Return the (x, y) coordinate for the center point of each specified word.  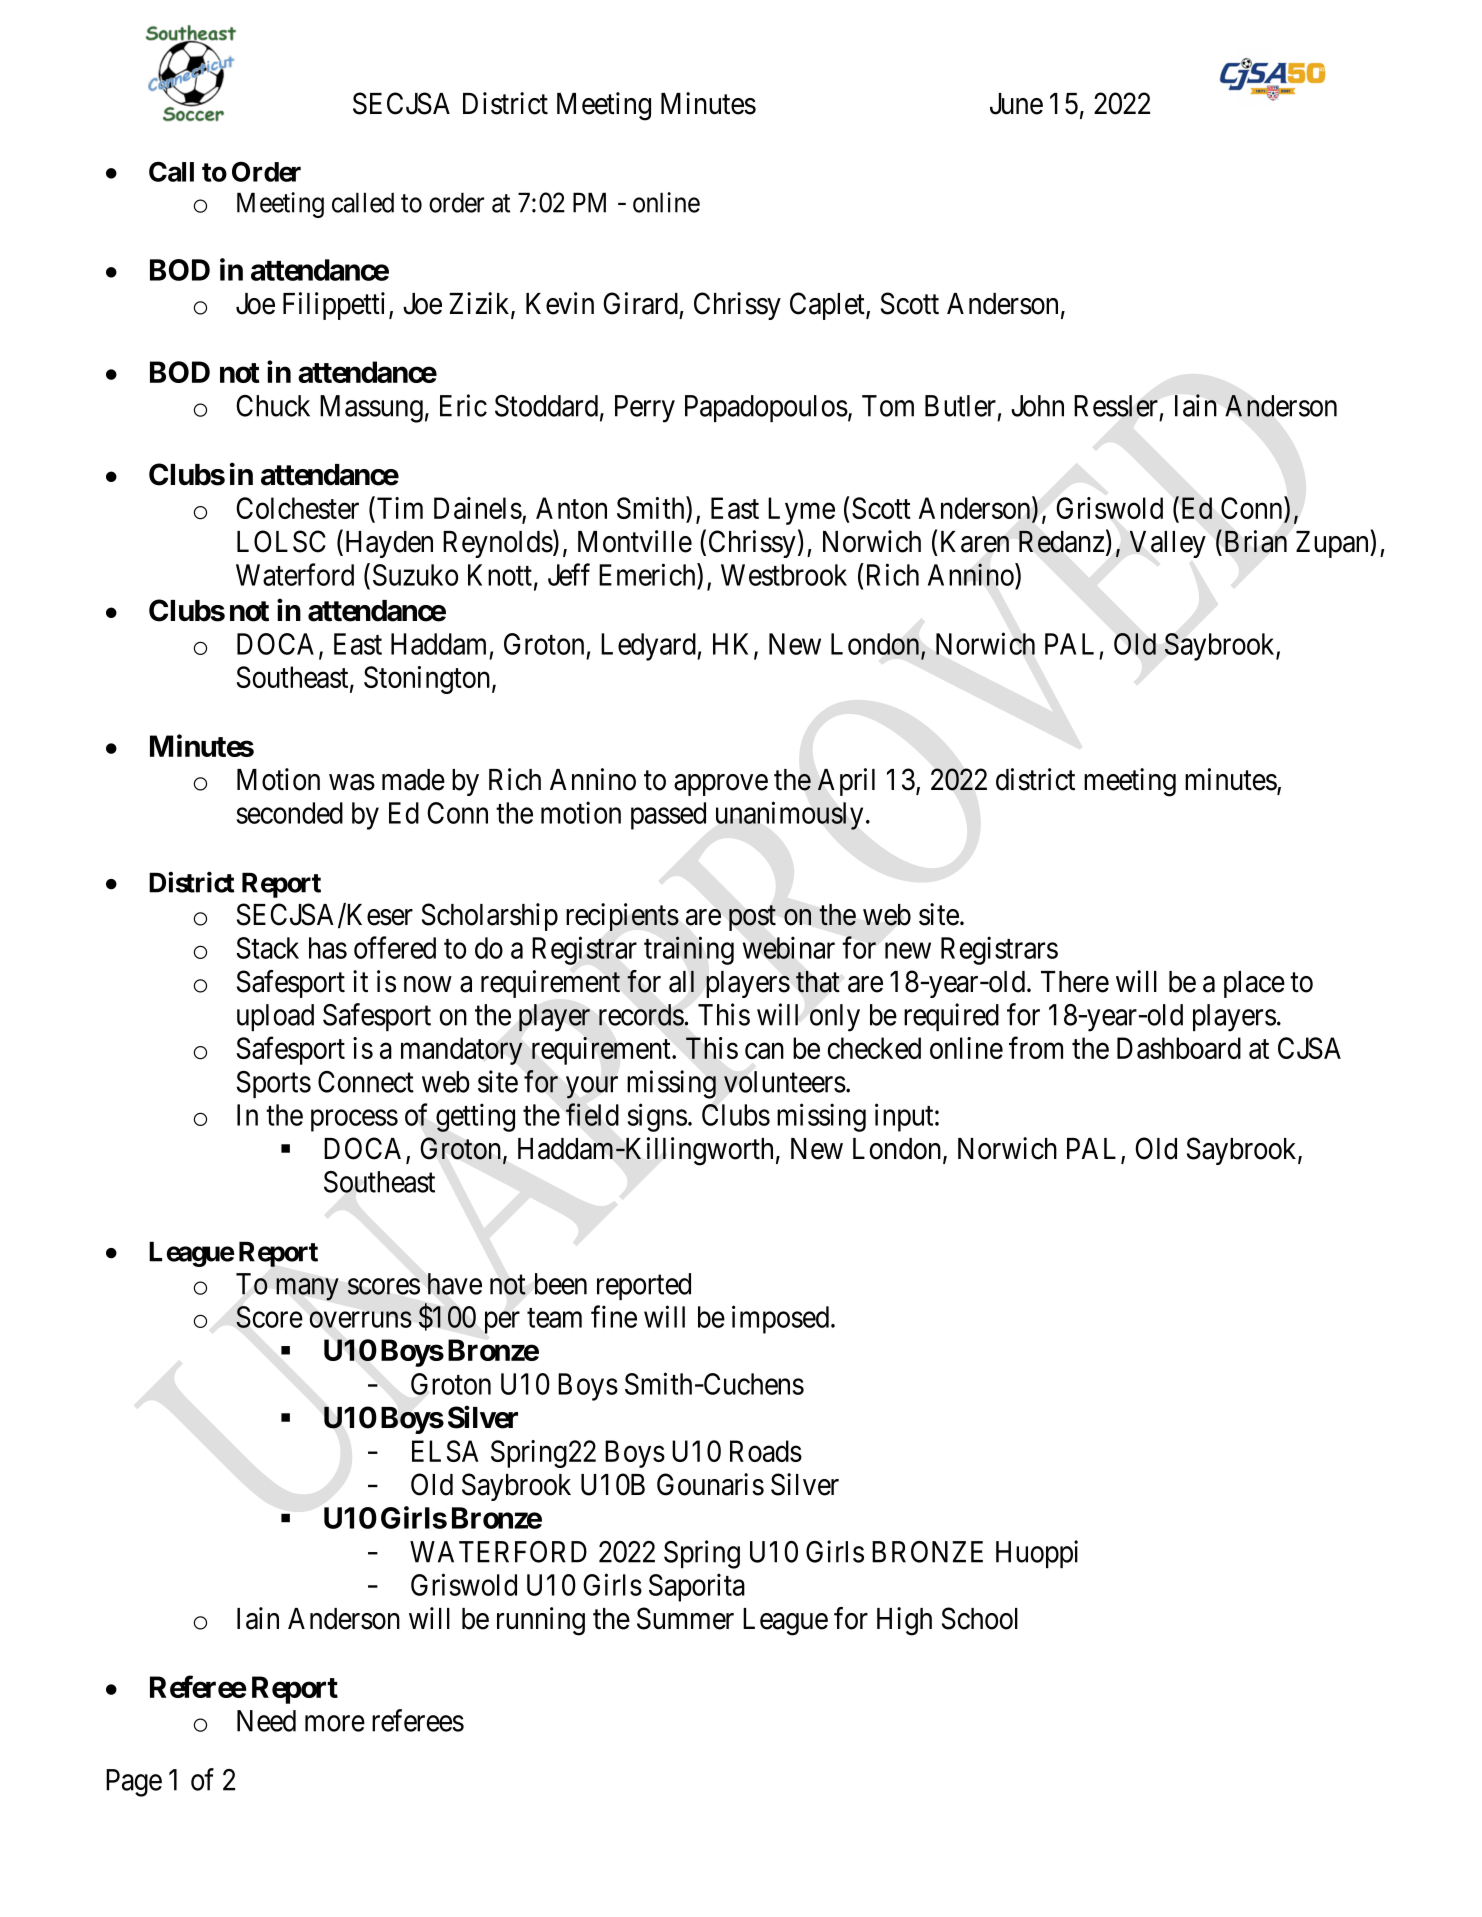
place (1254, 984)
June (1016, 104)
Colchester (297, 508)
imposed (782, 1319)
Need (266, 1721)
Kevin (560, 303)
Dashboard (1179, 1048)
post (752, 918)
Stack (267, 948)
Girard (640, 303)
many (307, 1290)
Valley (1168, 544)
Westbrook (784, 575)
